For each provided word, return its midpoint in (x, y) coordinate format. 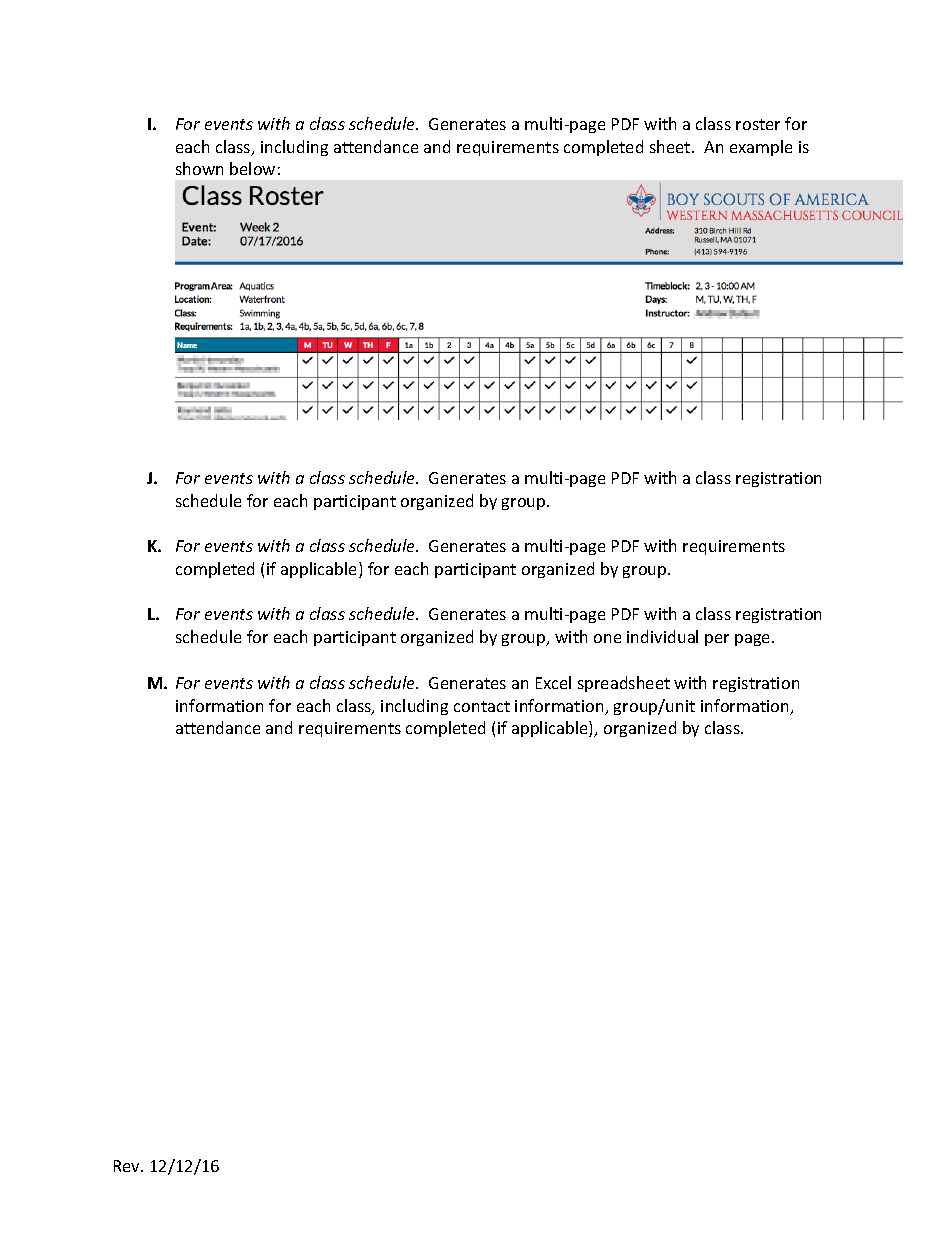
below (252, 168)
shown (199, 168)
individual (662, 636)
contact (482, 706)
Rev (128, 1166)
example (761, 148)
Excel (553, 682)
